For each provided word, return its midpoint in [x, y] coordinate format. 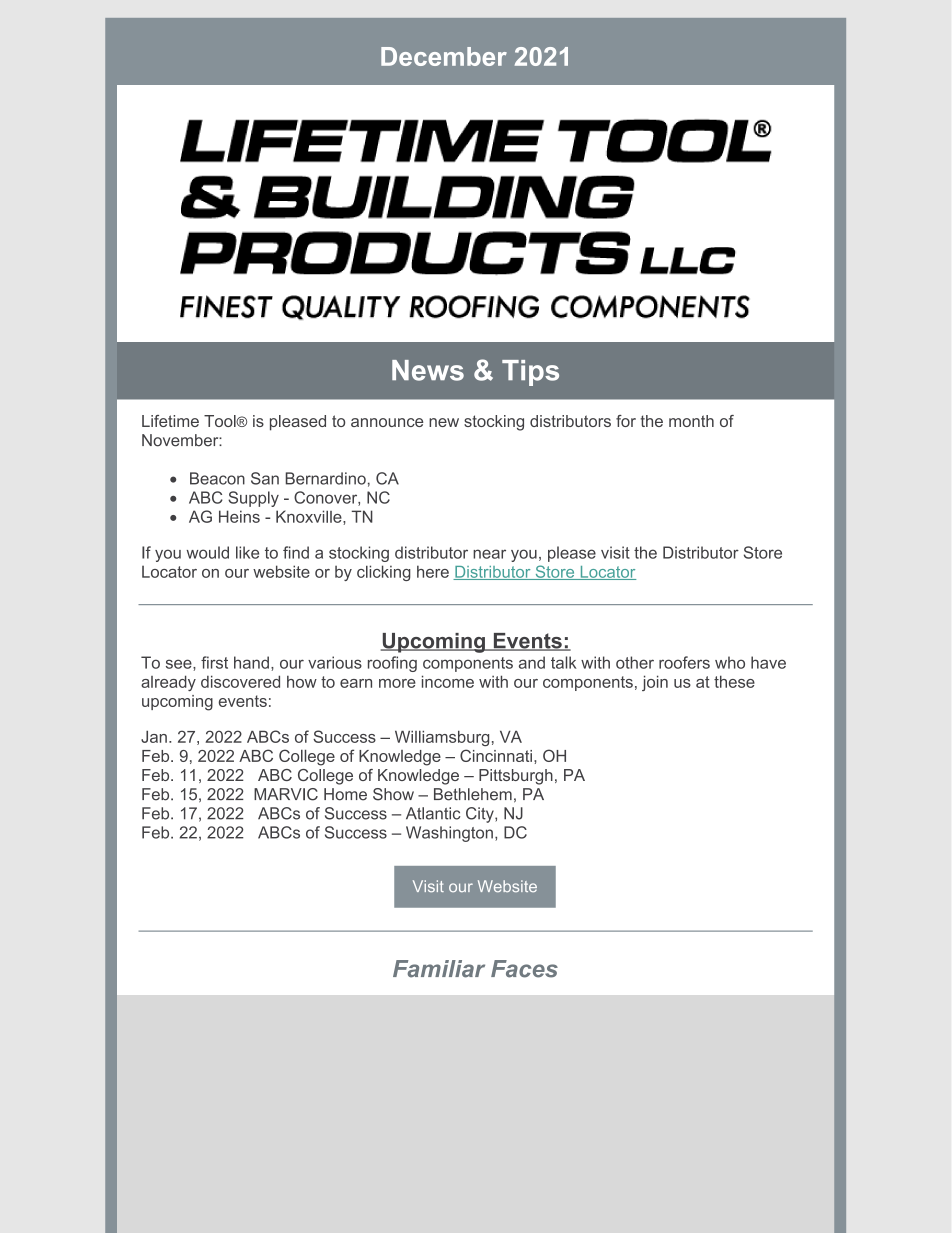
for [626, 421]
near [489, 554]
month [691, 421]
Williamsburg [442, 738]
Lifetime [170, 421]
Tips [530, 373]
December [444, 56]
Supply [253, 499]
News [428, 370]
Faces [524, 969]
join [655, 683]
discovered [240, 681]
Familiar [439, 969]
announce [387, 422]
